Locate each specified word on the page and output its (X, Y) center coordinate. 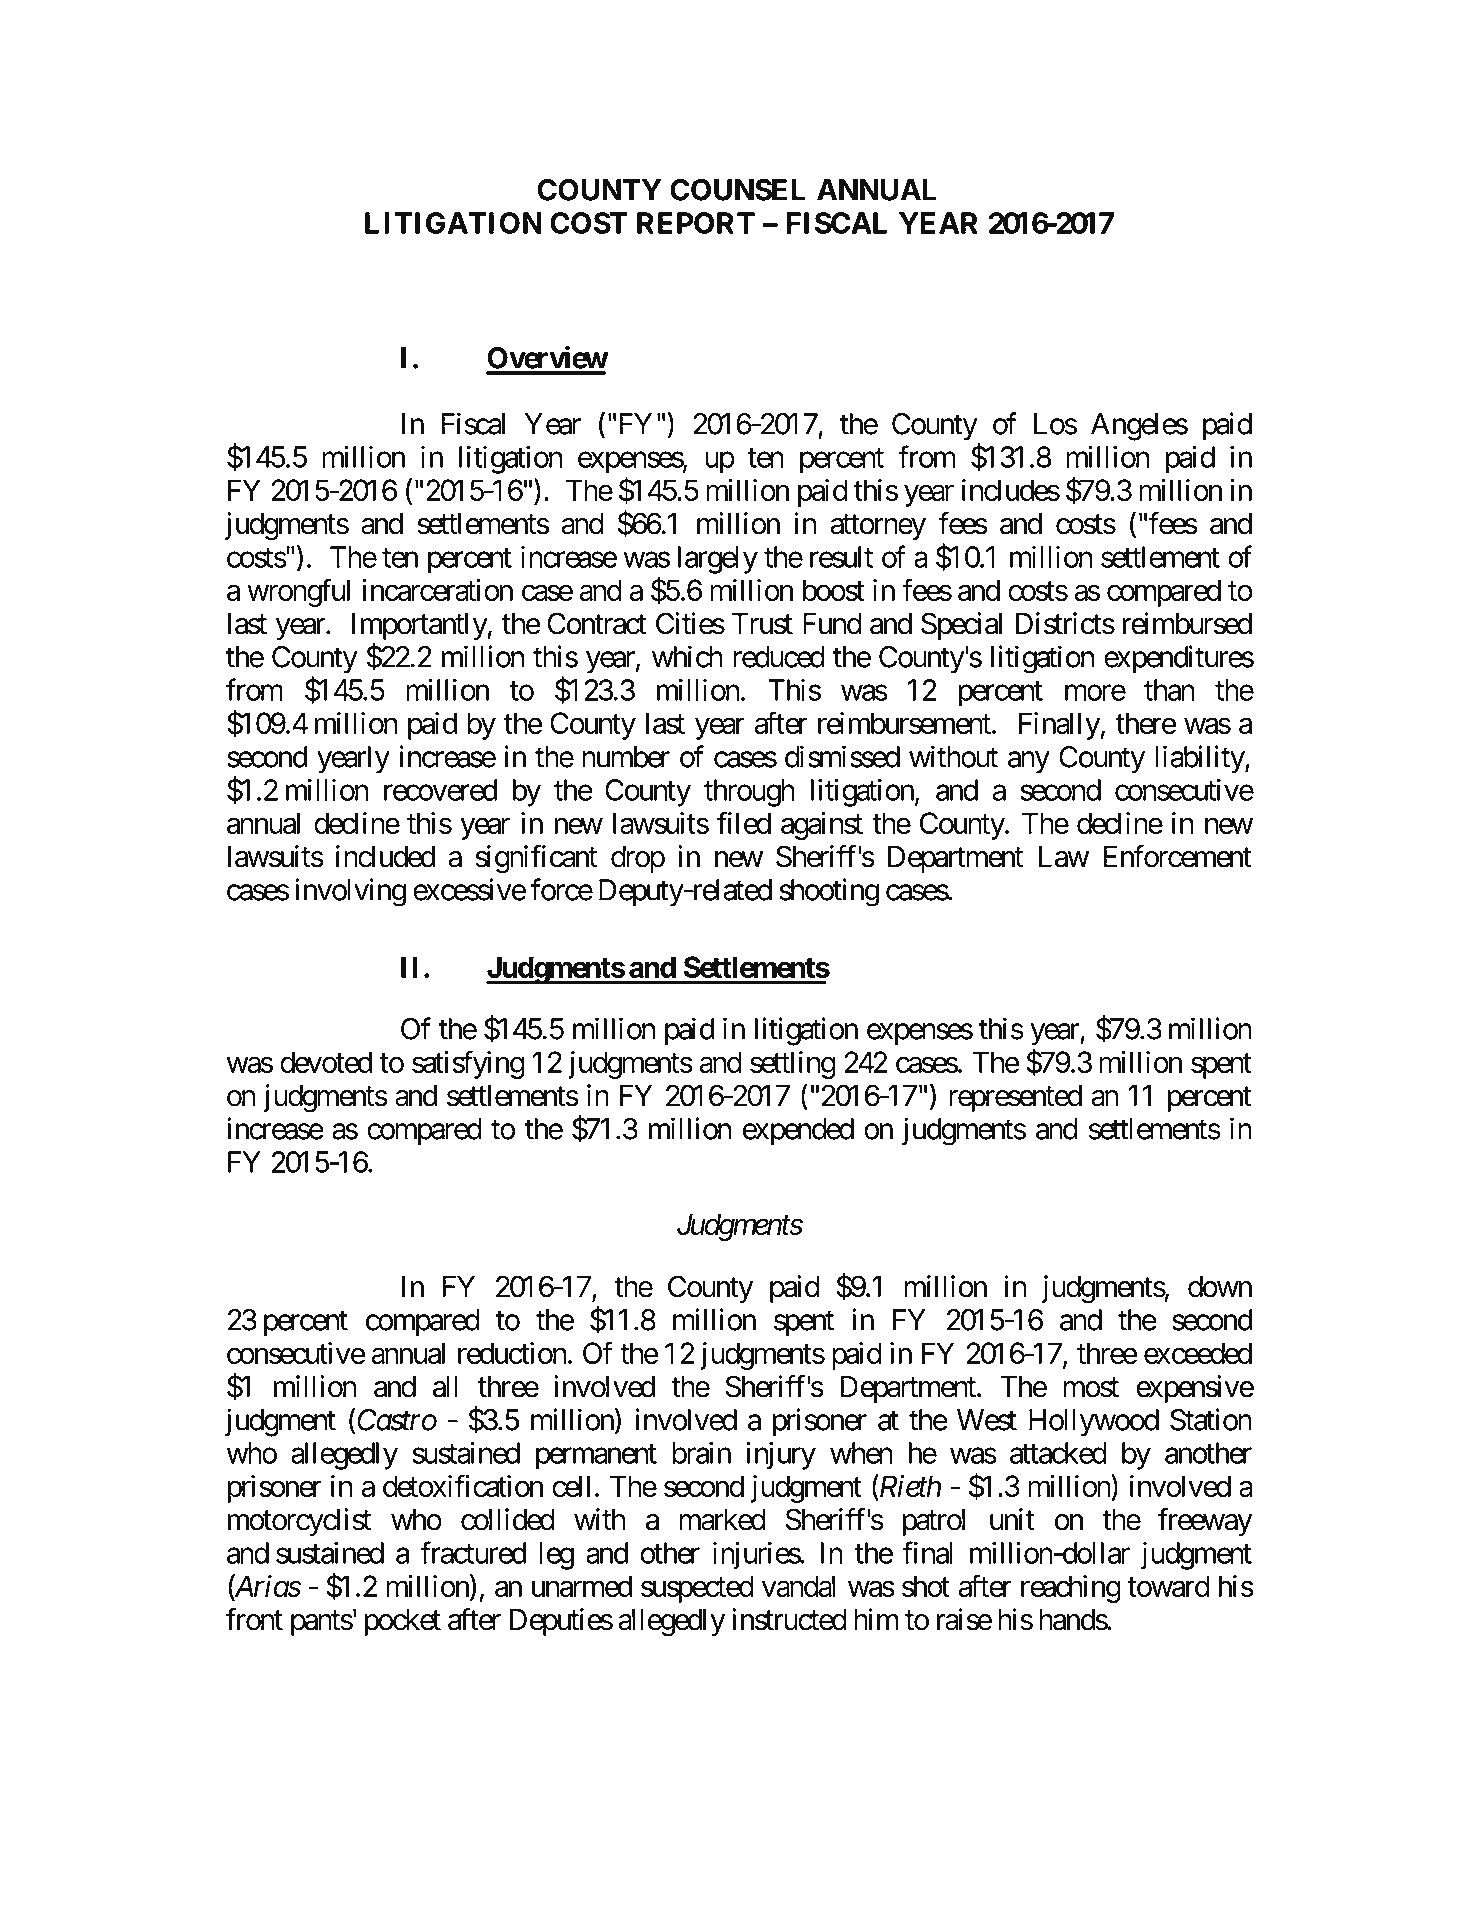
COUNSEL (738, 190)
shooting (829, 892)
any (1029, 763)
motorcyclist (299, 1522)
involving (350, 892)
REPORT (696, 223)
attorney (878, 527)
